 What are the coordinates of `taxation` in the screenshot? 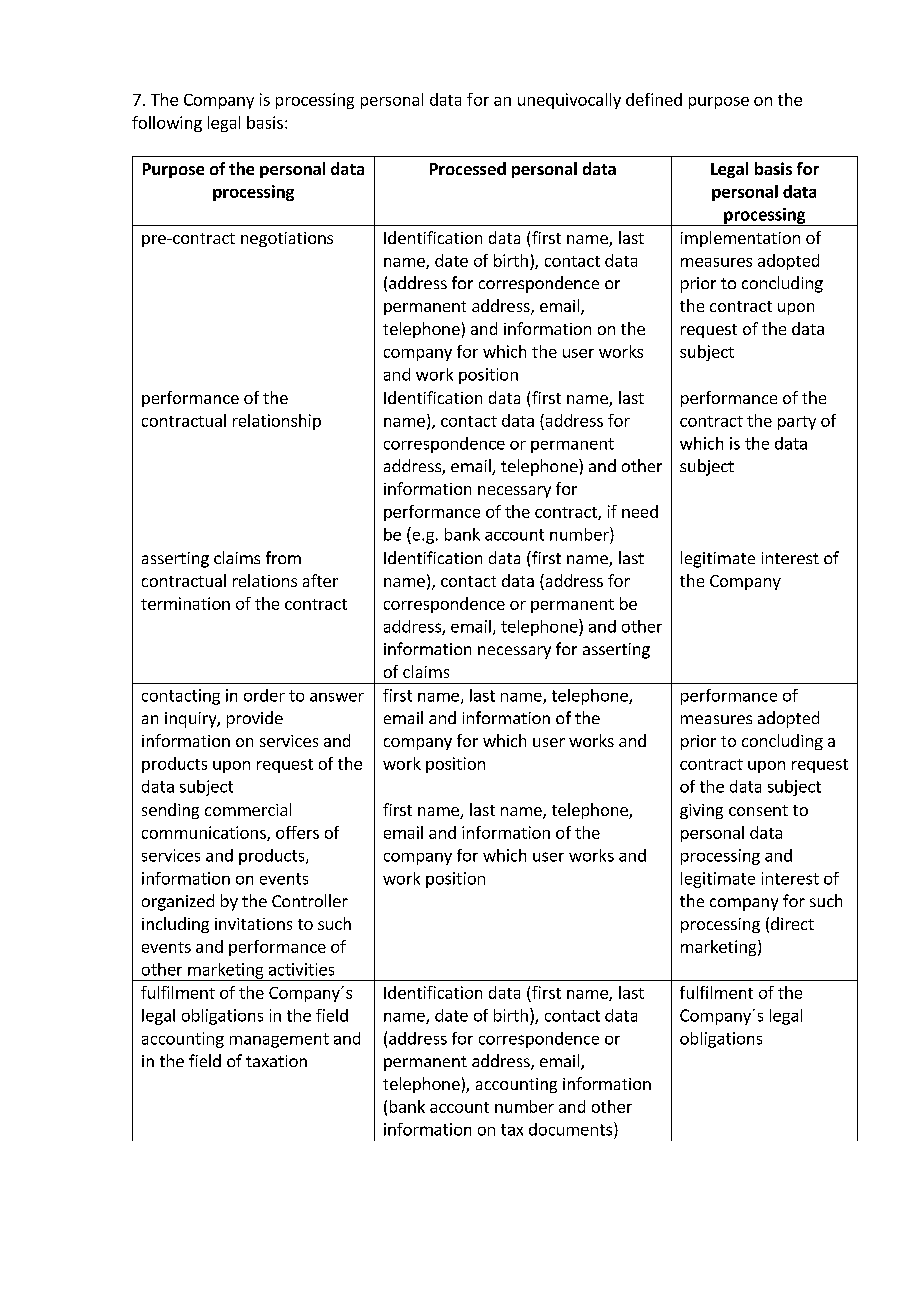 It's located at (276, 1061).
